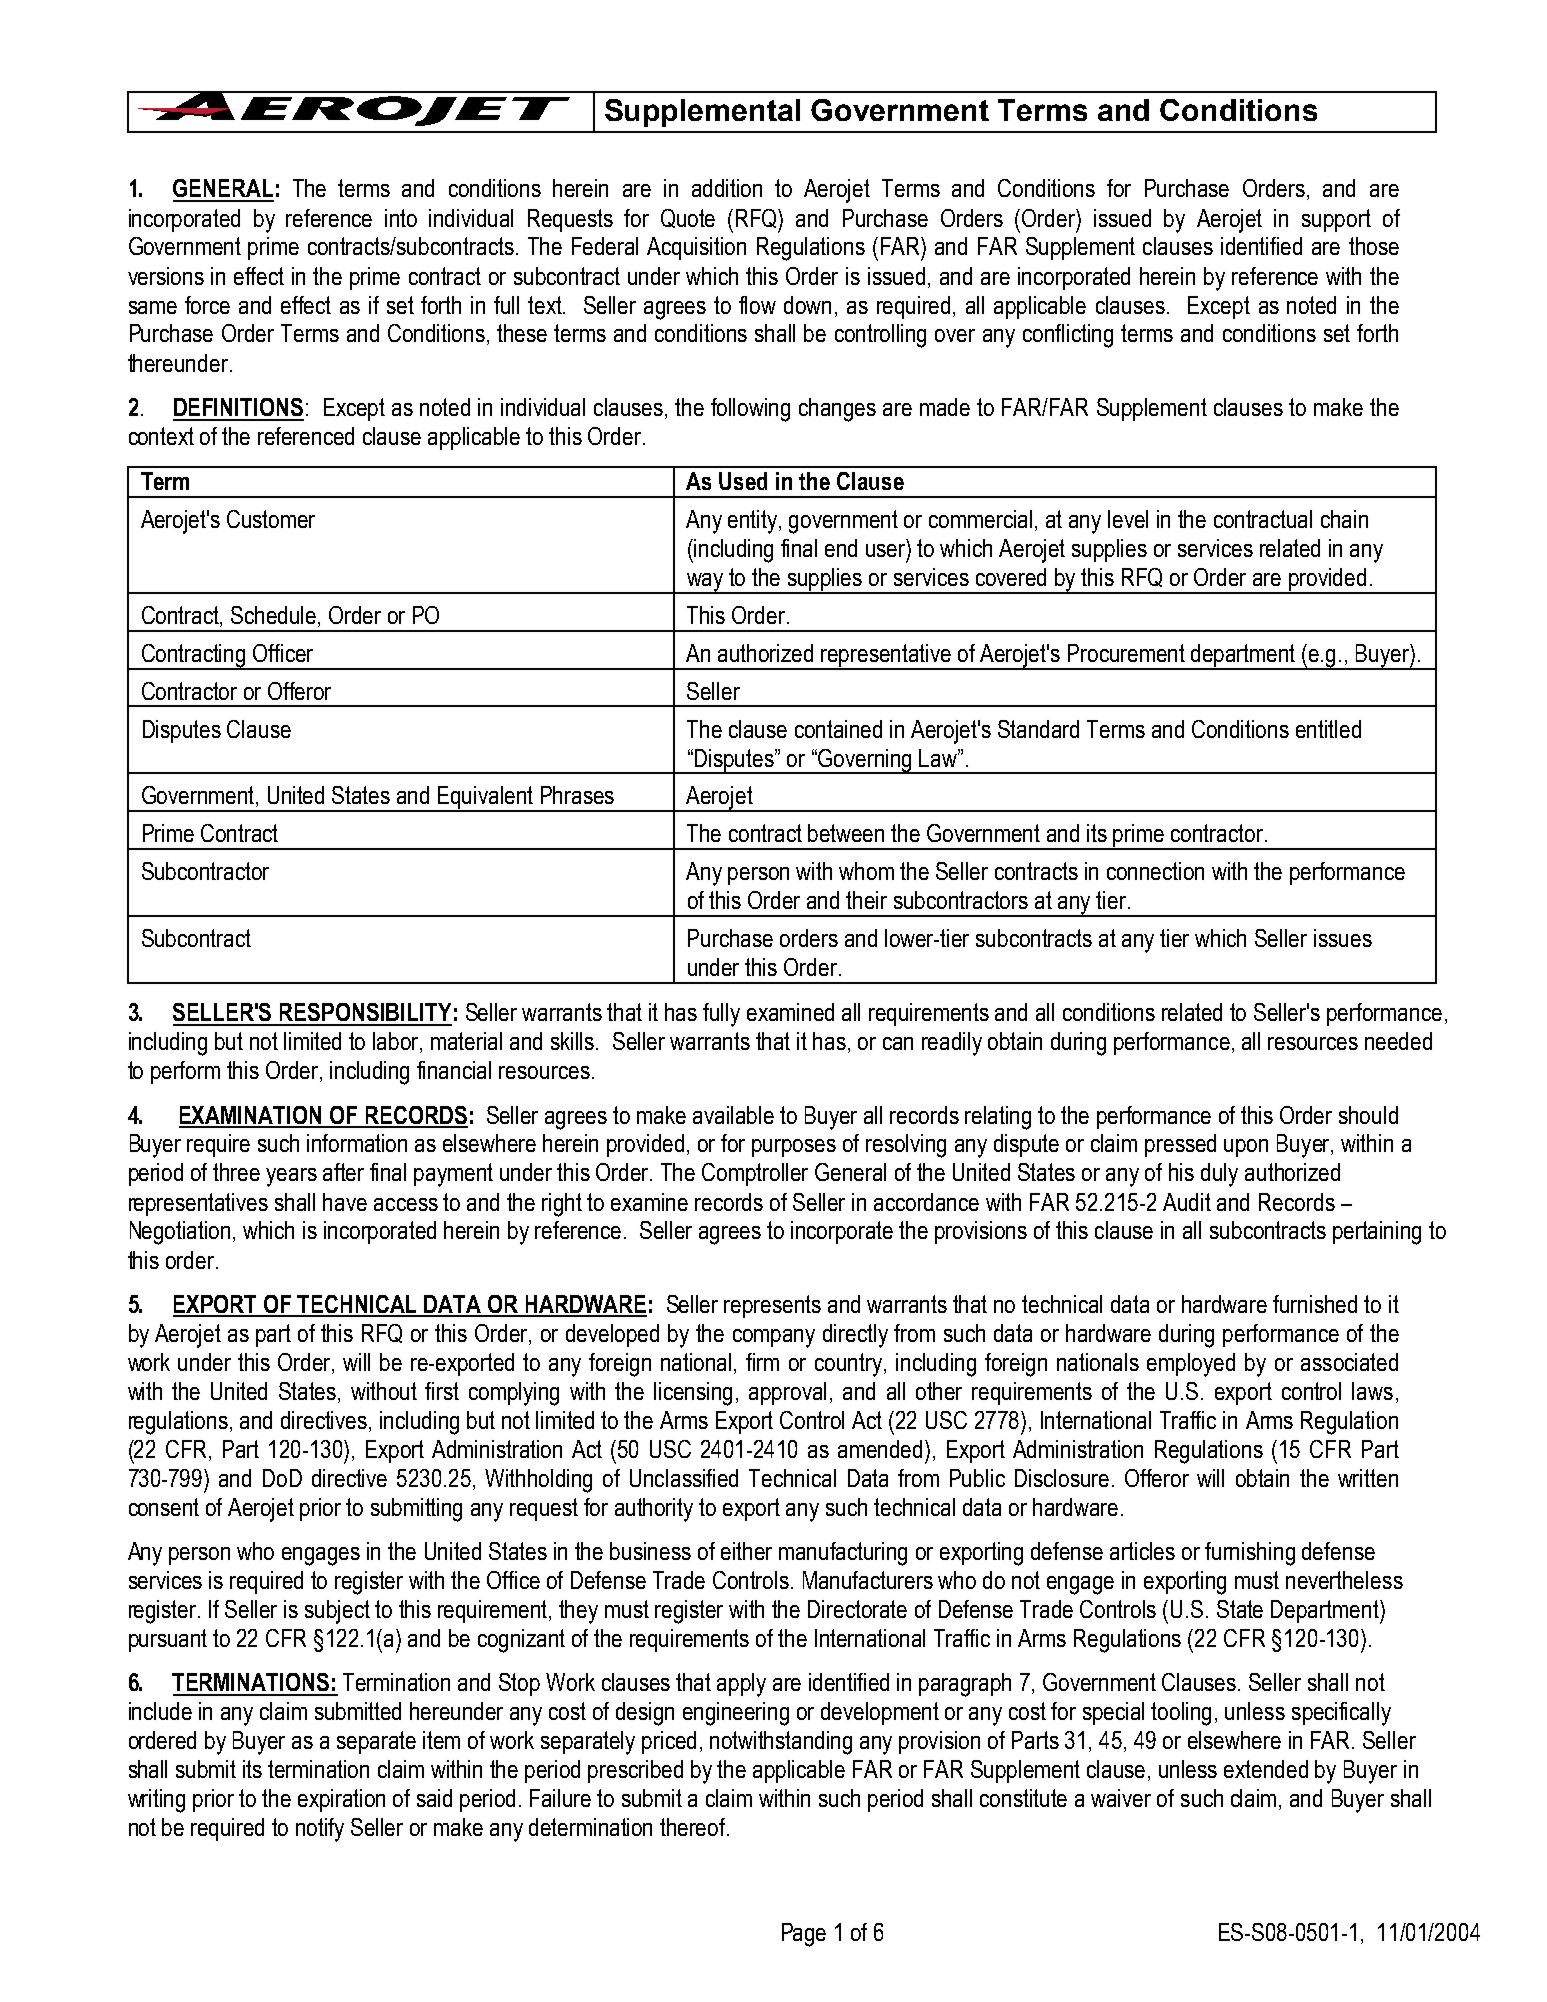 The image size is (1547, 2002). I want to click on Unclassified, so click(684, 1478).
